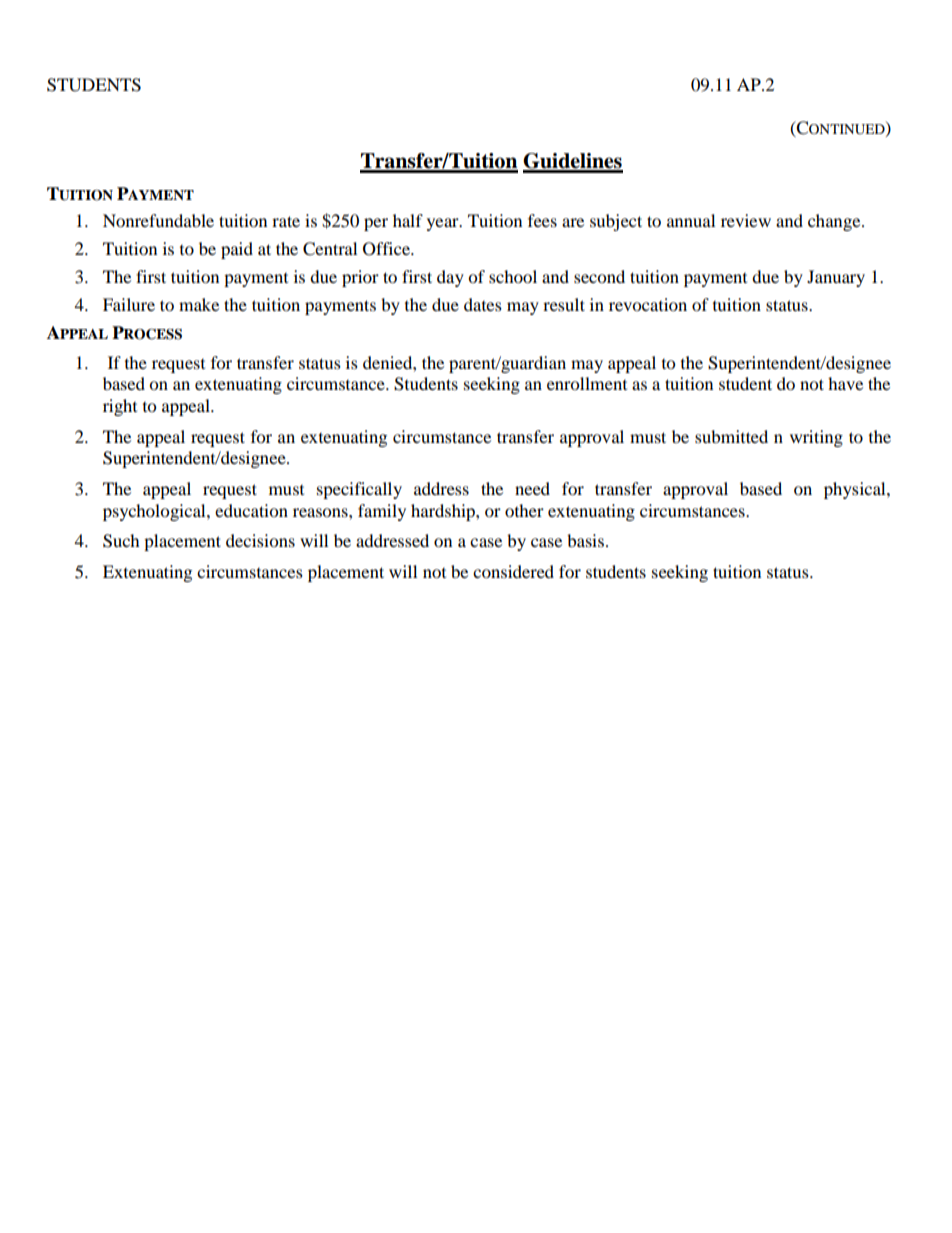 The width and height of the screenshot is (952, 1233). Describe the element at coordinates (237, 250) in the screenshot. I see `paid` at that location.
